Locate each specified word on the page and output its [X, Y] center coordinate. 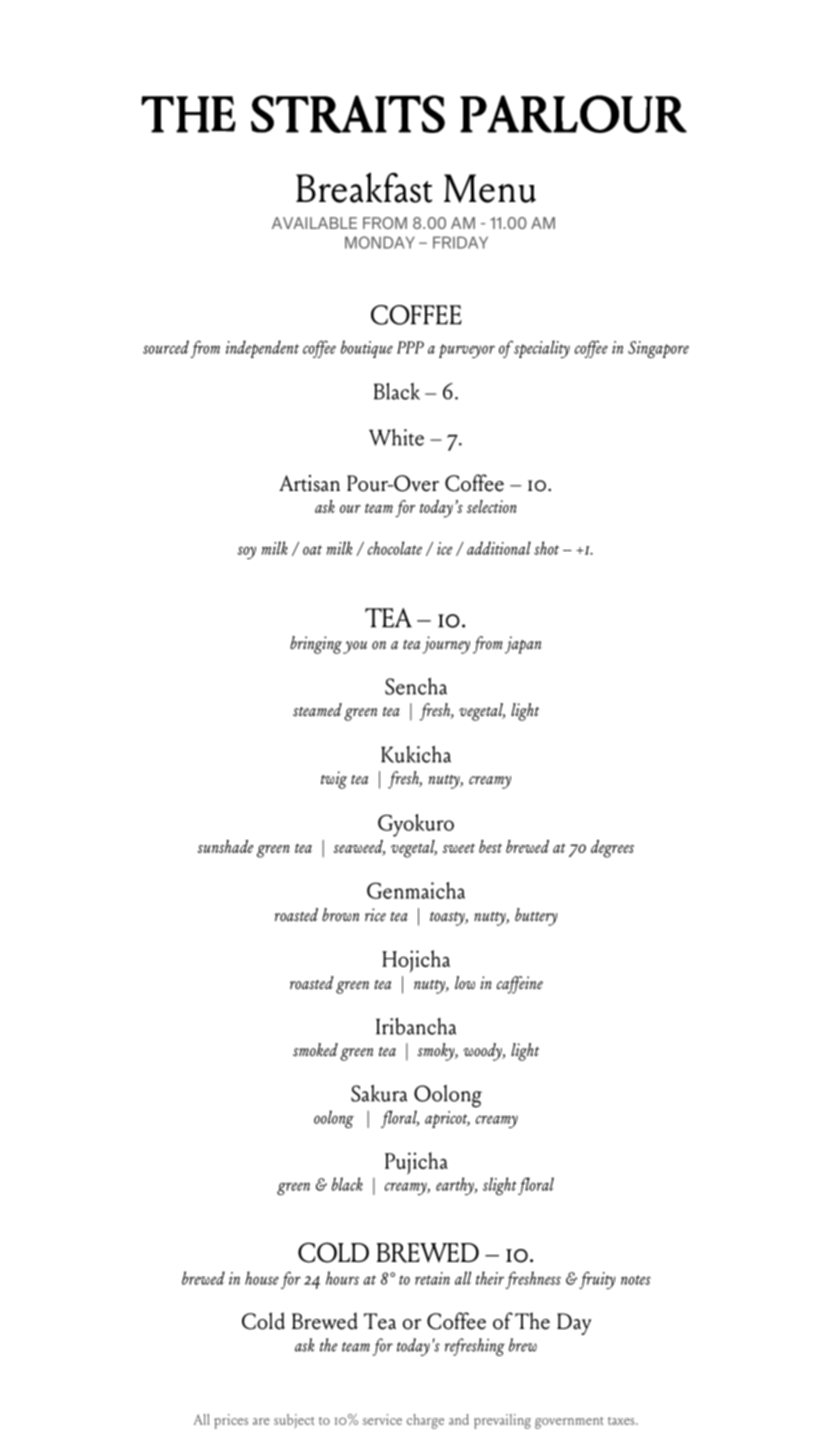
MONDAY [380, 242]
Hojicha [416, 961]
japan [523, 645]
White [396, 437]
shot [546, 548]
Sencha [416, 686]
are [261, 1421]
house [262, 1278]
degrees [612, 849]
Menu [490, 188]
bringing [316, 645]
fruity [597, 1280]
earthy [456, 1186]
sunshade [225, 846]
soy [247, 552]
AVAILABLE [314, 223]
